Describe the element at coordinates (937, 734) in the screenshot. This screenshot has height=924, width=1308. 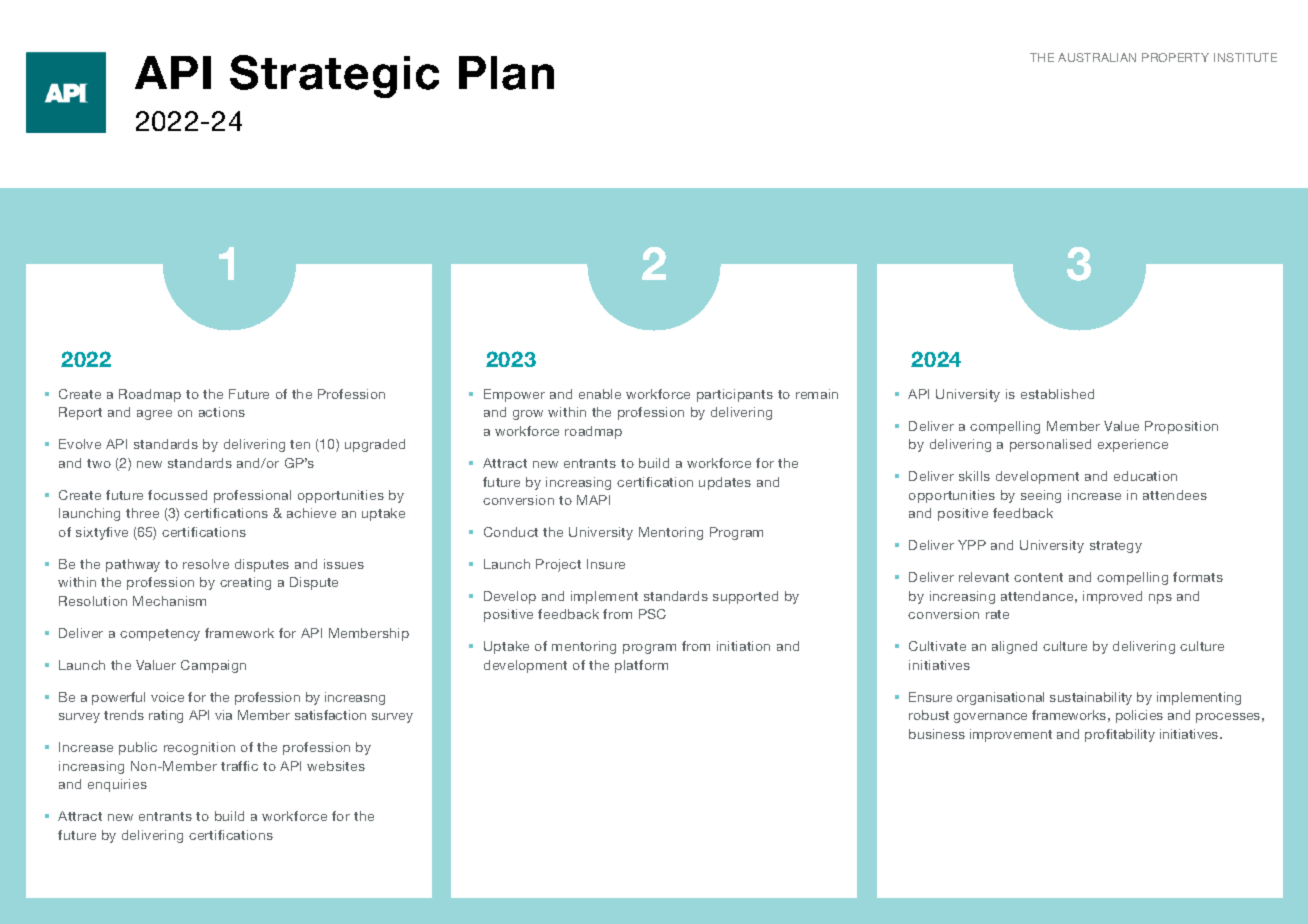
I see `business` at that location.
